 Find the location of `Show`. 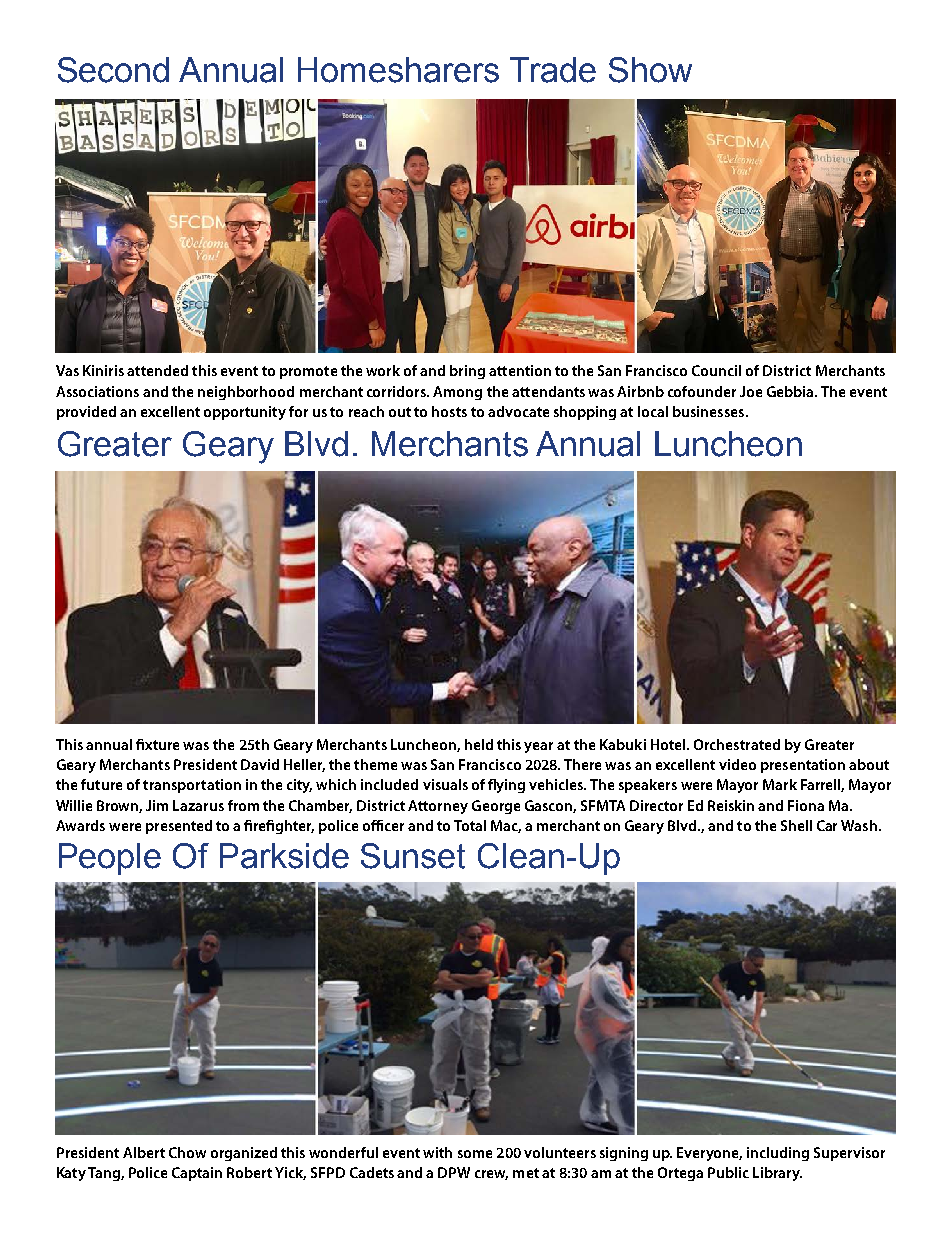

Show is located at coordinates (650, 70).
